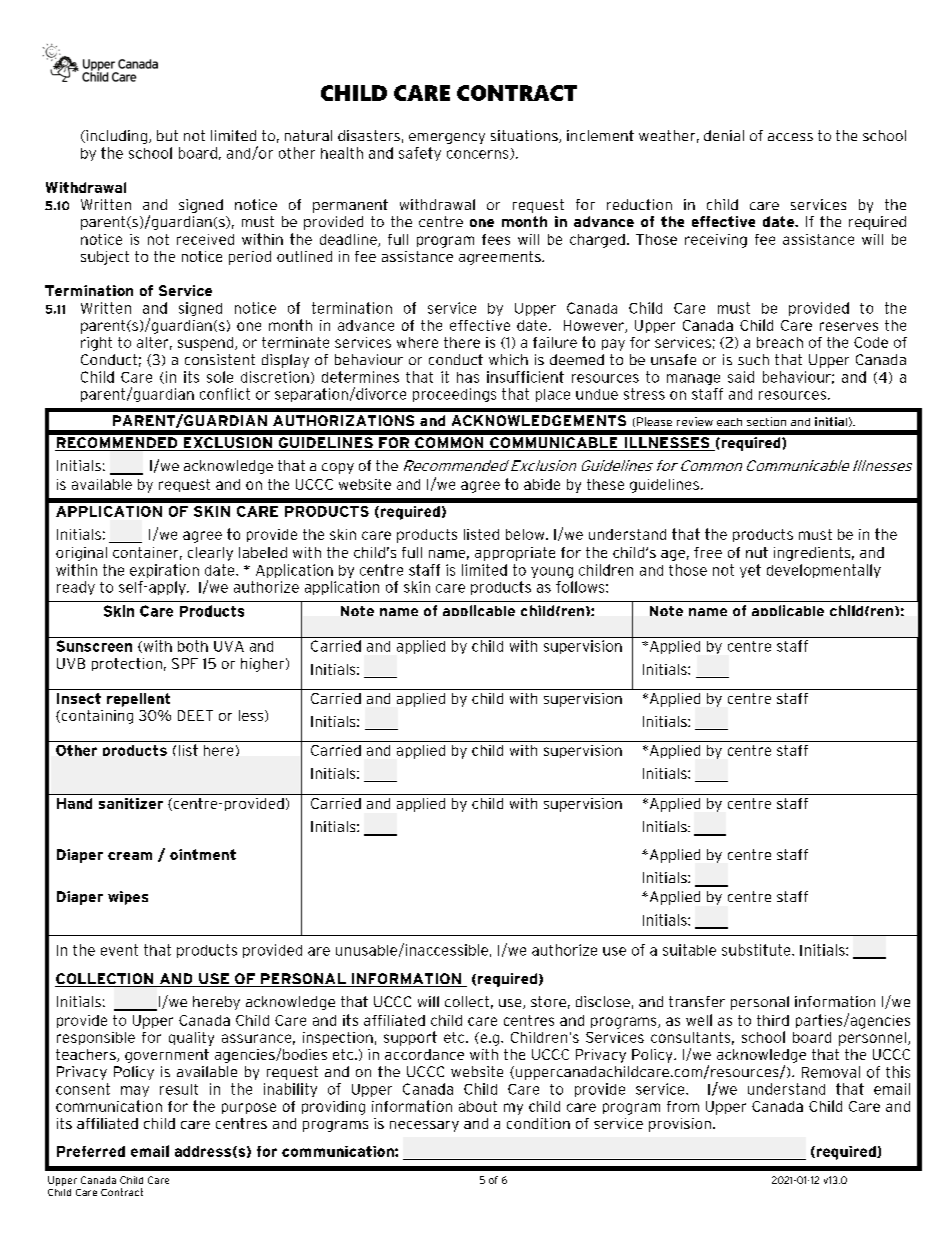  What do you see at coordinates (824, 571) in the screenshot?
I see `developmentally` at bounding box center [824, 571].
